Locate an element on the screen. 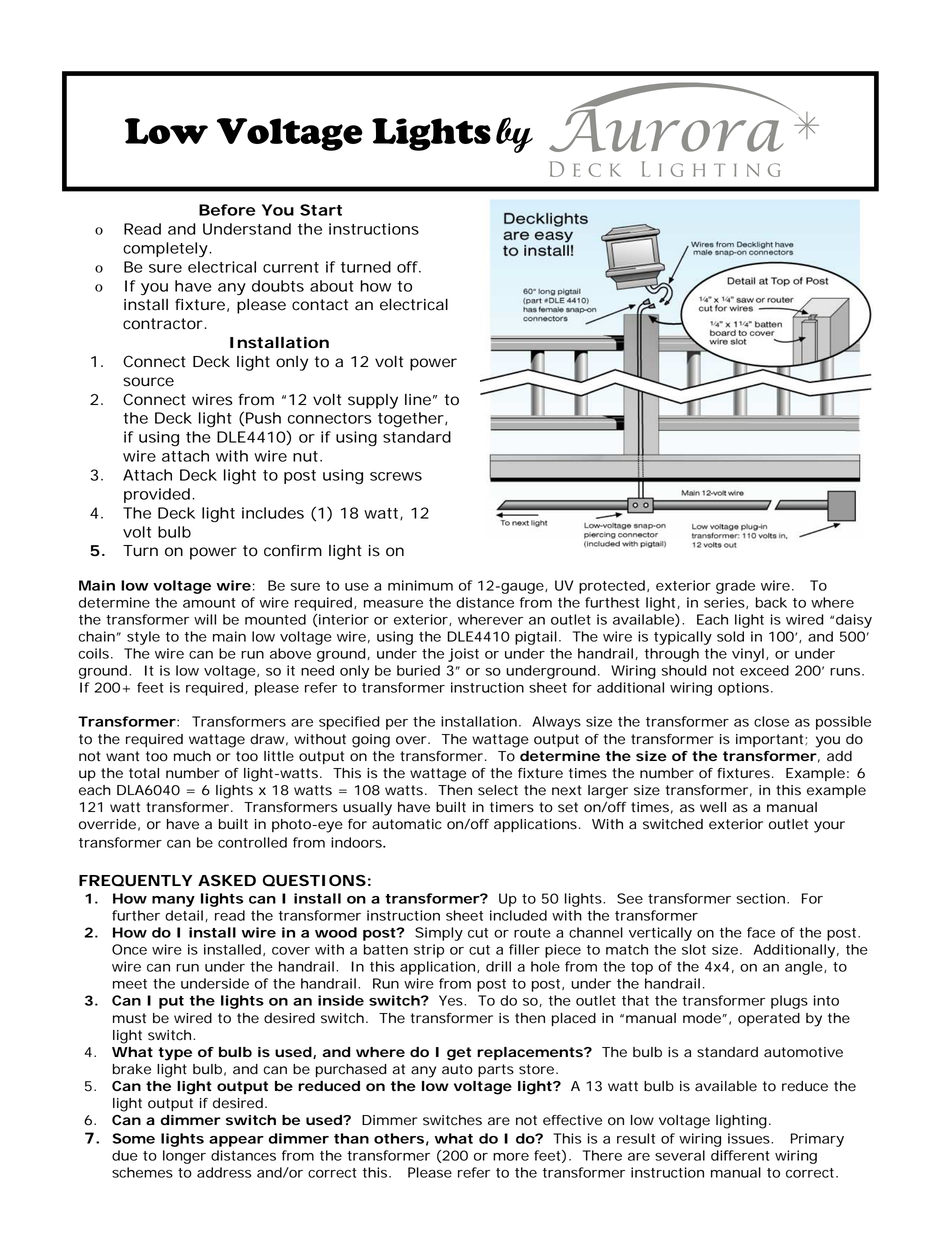  line is located at coordinates (418, 400).
